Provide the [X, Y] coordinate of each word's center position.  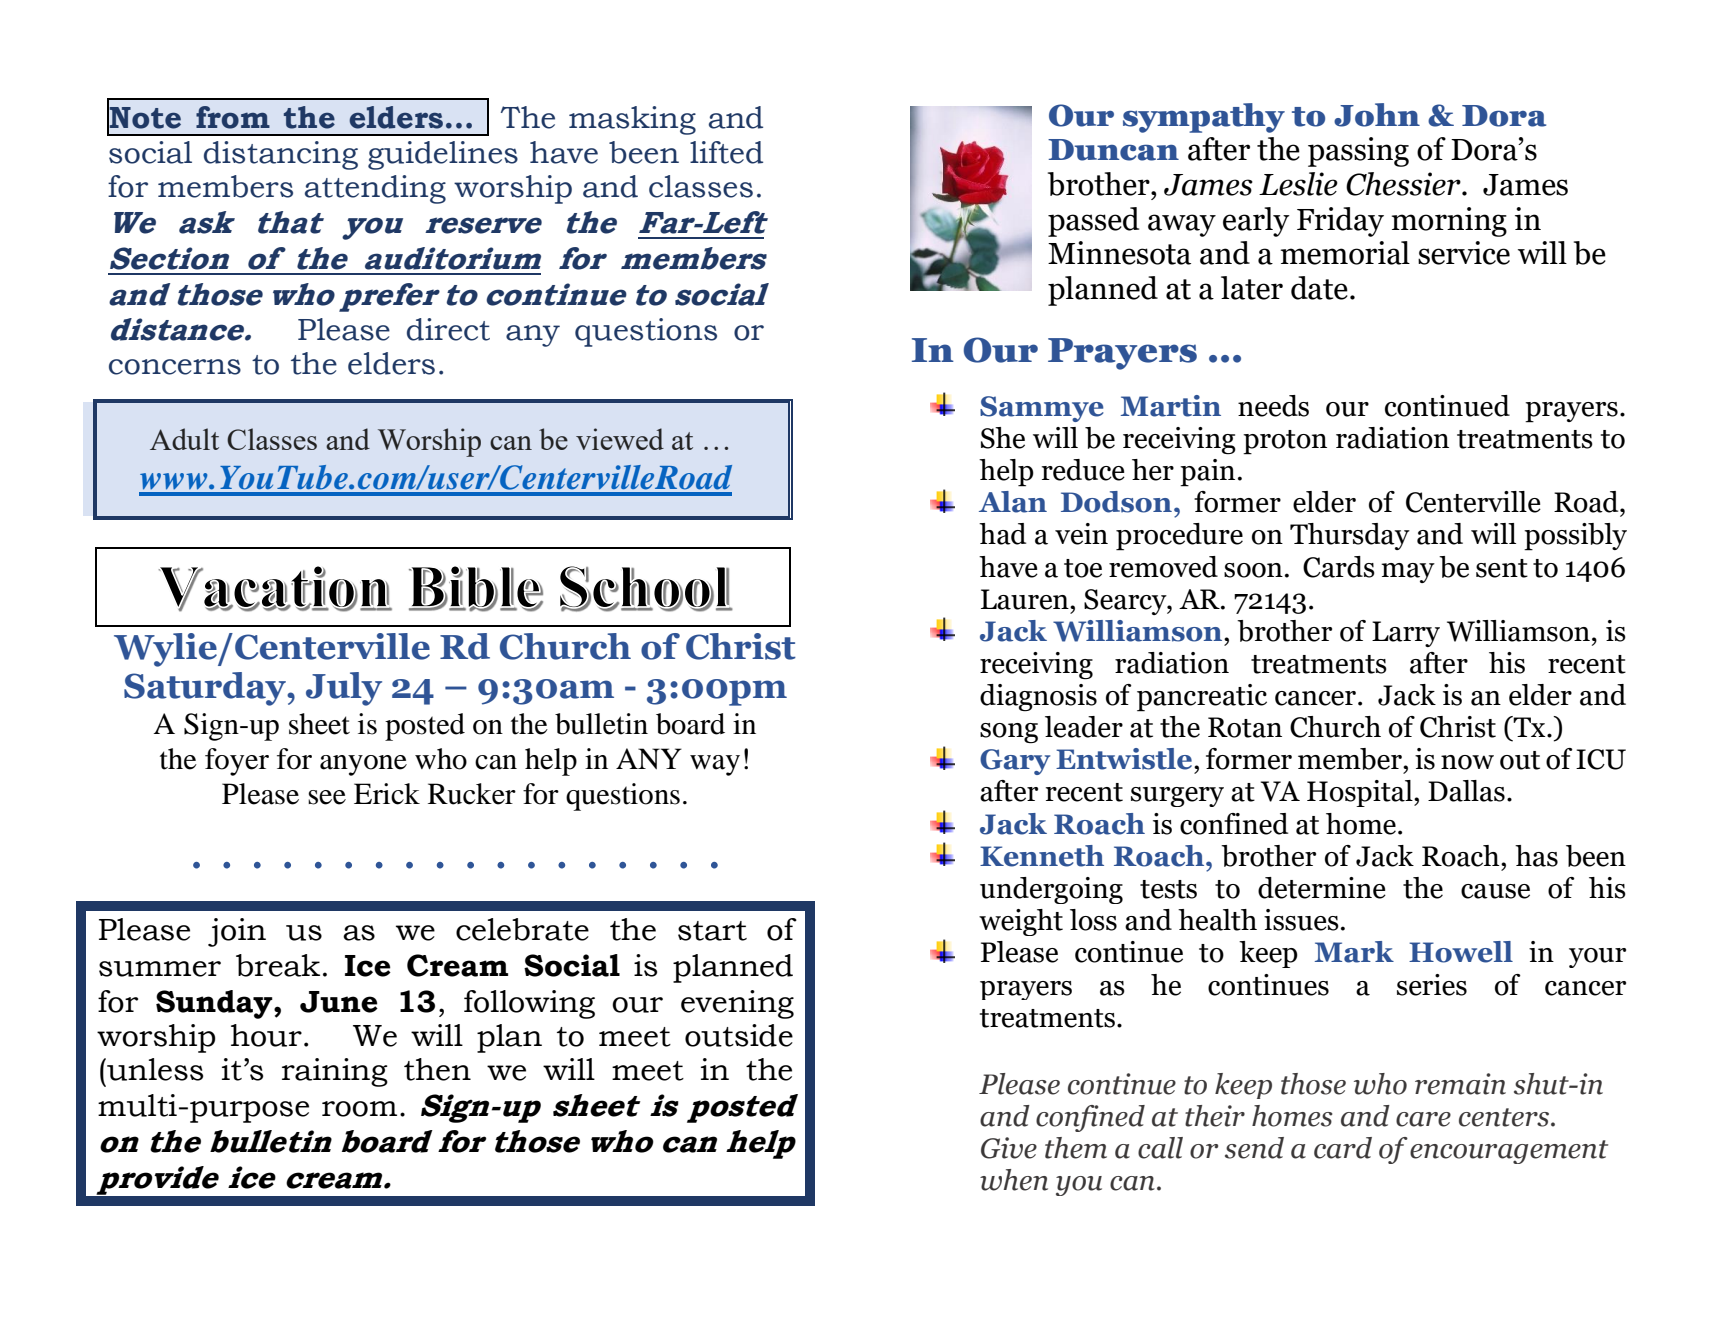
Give [1009, 1148]
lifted [726, 152]
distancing [281, 155]
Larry [1406, 634]
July [344, 689]
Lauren [1026, 599]
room [359, 1109]
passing [1358, 152]
